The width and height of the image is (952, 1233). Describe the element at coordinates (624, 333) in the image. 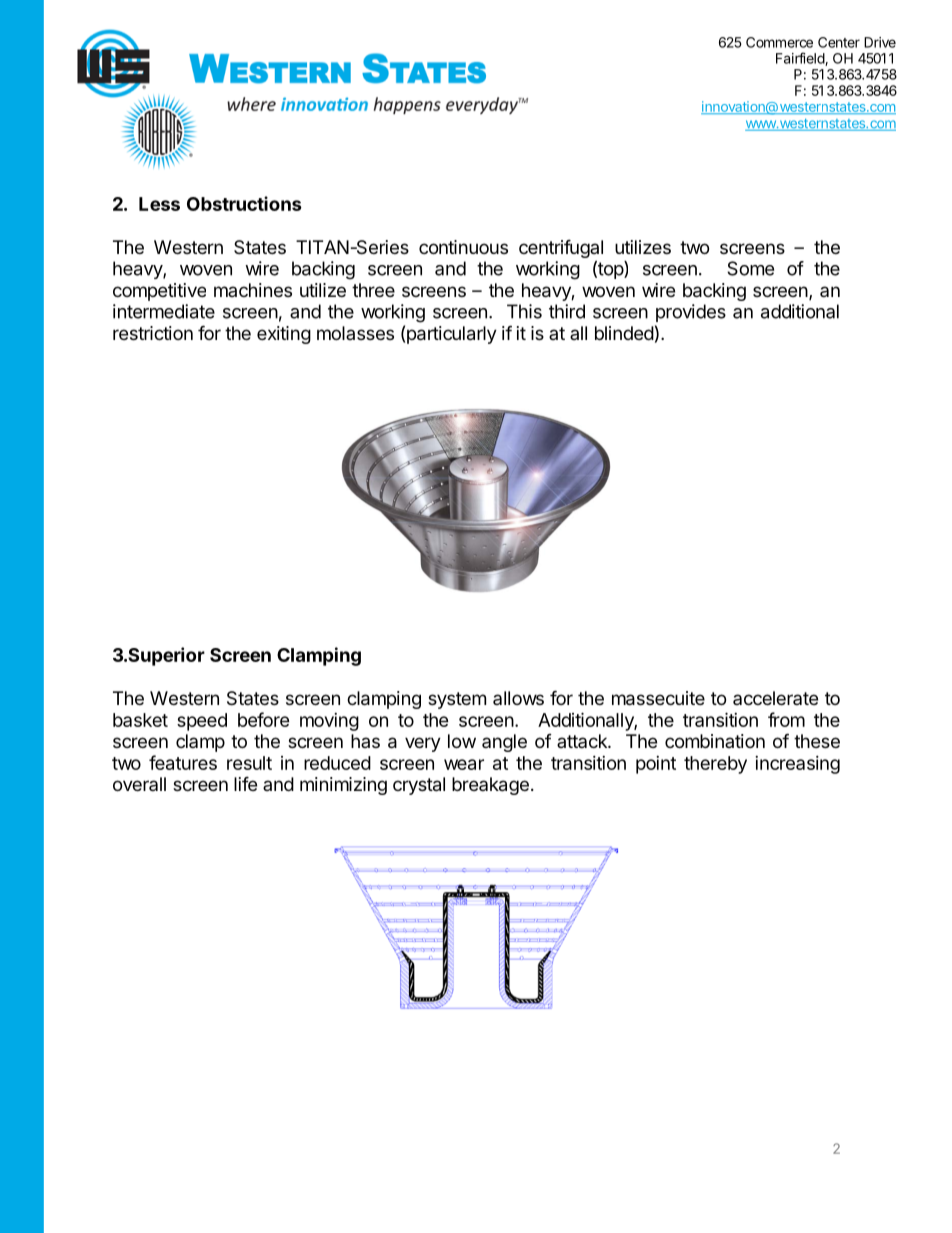

I see `blinded` at that location.
